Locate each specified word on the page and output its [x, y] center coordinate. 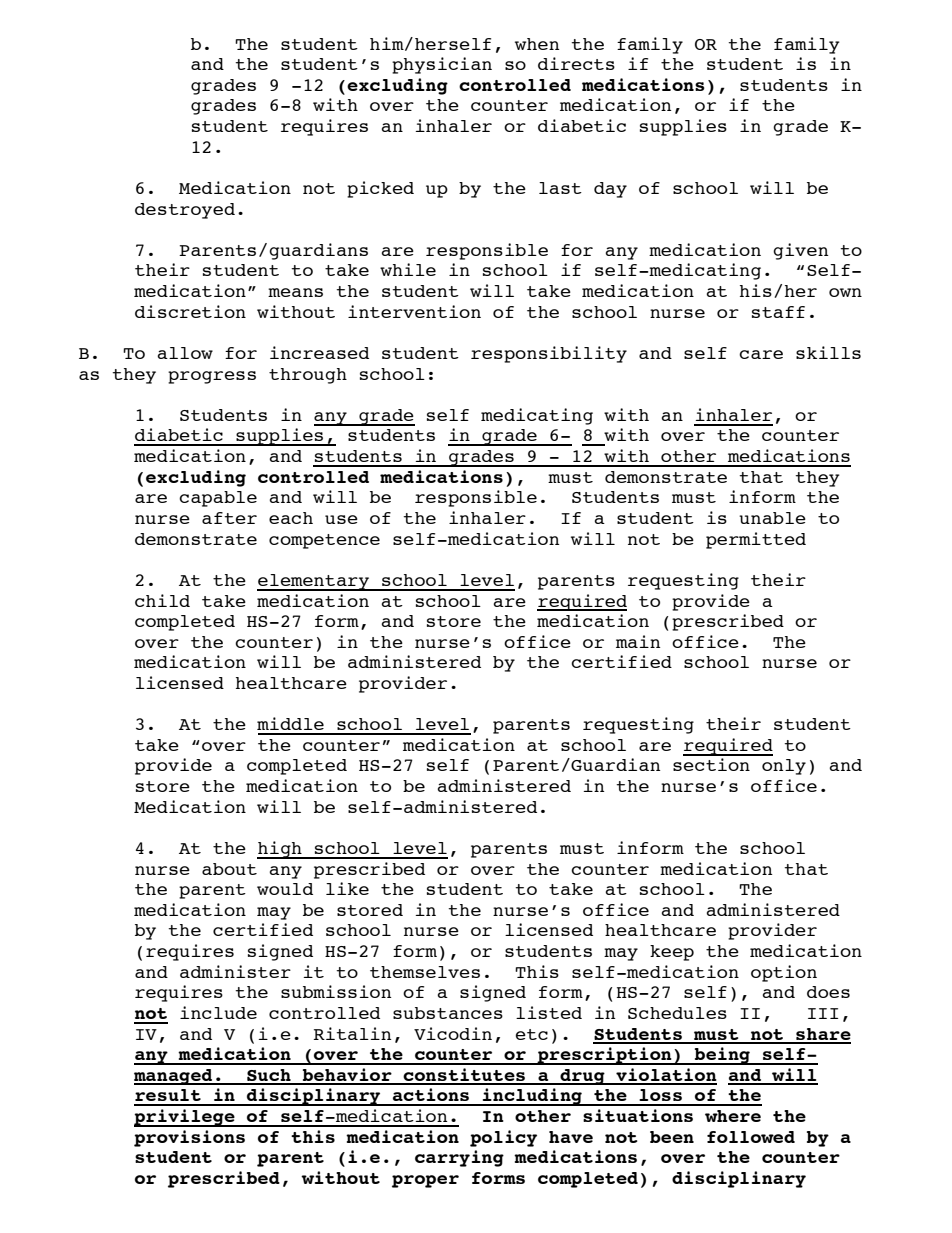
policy [503, 1138]
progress [212, 377]
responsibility [549, 354]
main [638, 641]
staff [778, 312]
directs [576, 63]
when [537, 44]
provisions [189, 1138]
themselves [425, 972]
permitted [756, 540]
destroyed [185, 211]
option [784, 973]
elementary [314, 582]
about [229, 869]
